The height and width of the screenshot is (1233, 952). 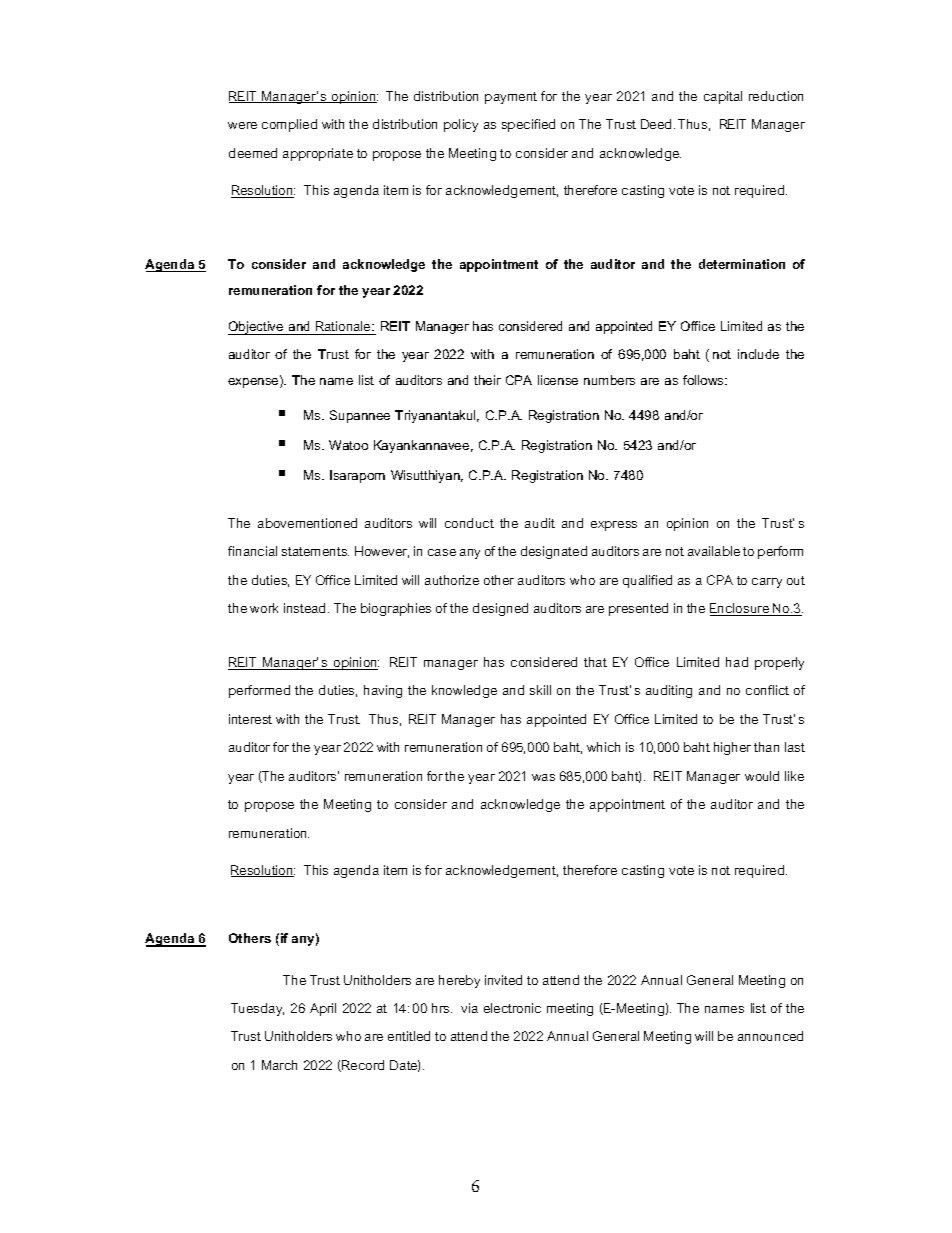 What do you see at coordinates (528, 125) in the screenshot?
I see `specified` at bounding box center [528, 125].
